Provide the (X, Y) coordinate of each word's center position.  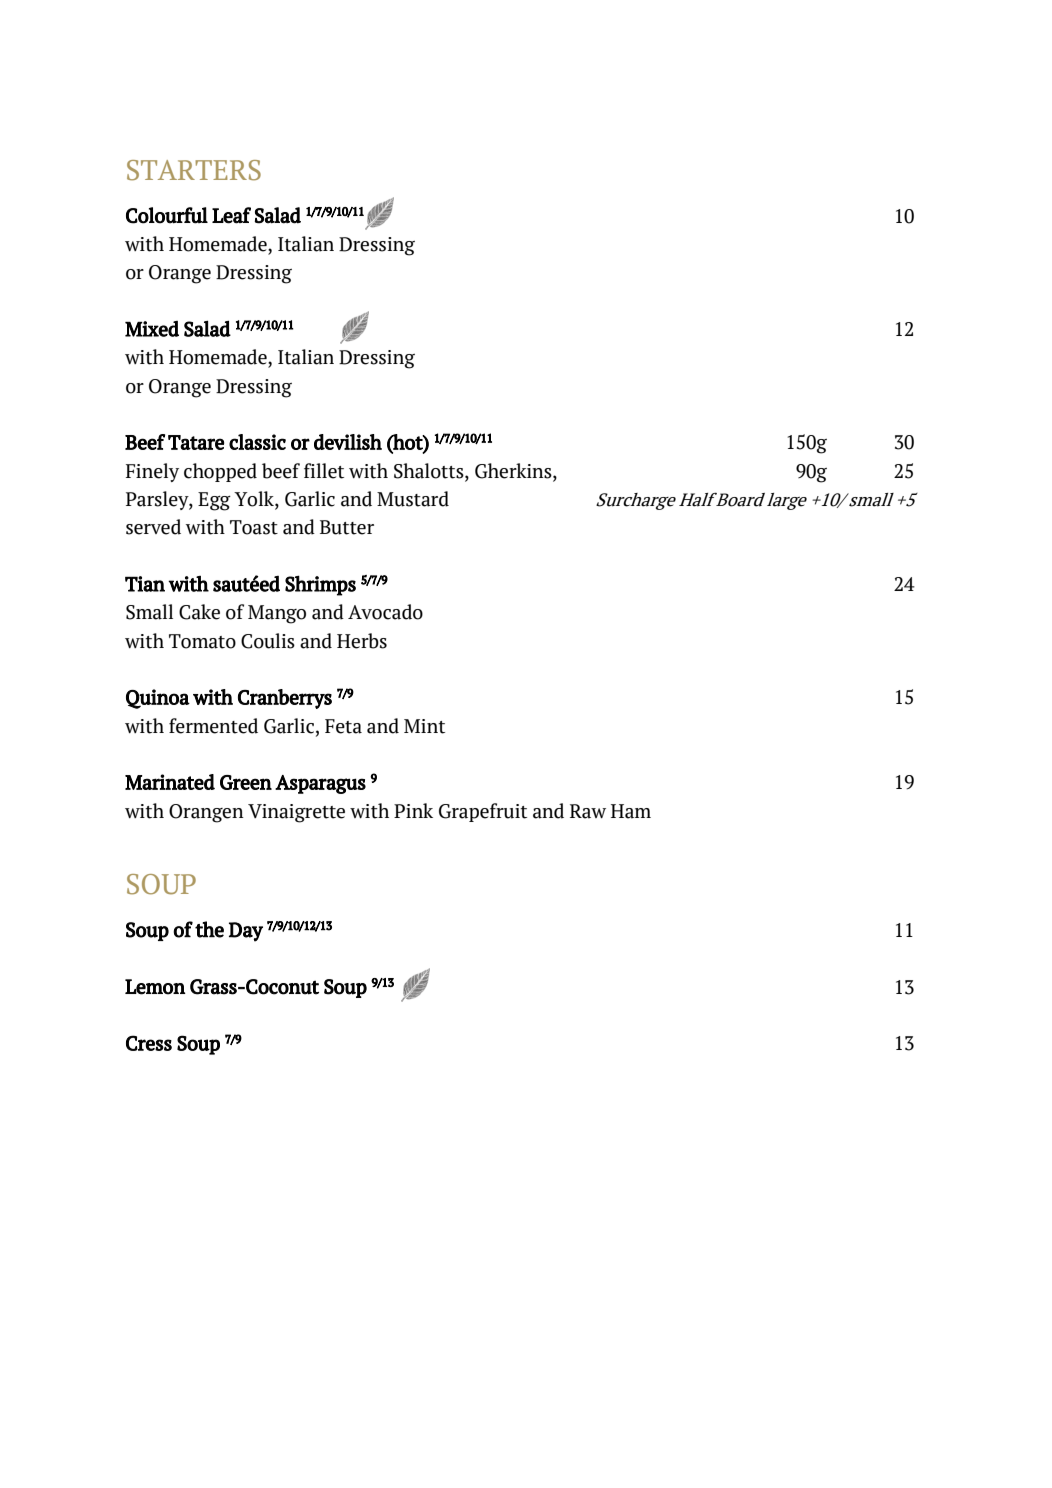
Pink (413, 810)
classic (257, 442)
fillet (324, 471)
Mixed (152, 329)
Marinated (170, 782)
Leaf (231, 215)
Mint (424, 726)
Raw (588, 811)
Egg (214, 501)
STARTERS (194, 170)
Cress (149, 1043)
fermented (213, 726)
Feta (343, 726)
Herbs (362, 641)
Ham (631, 811)
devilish (348, 442)
